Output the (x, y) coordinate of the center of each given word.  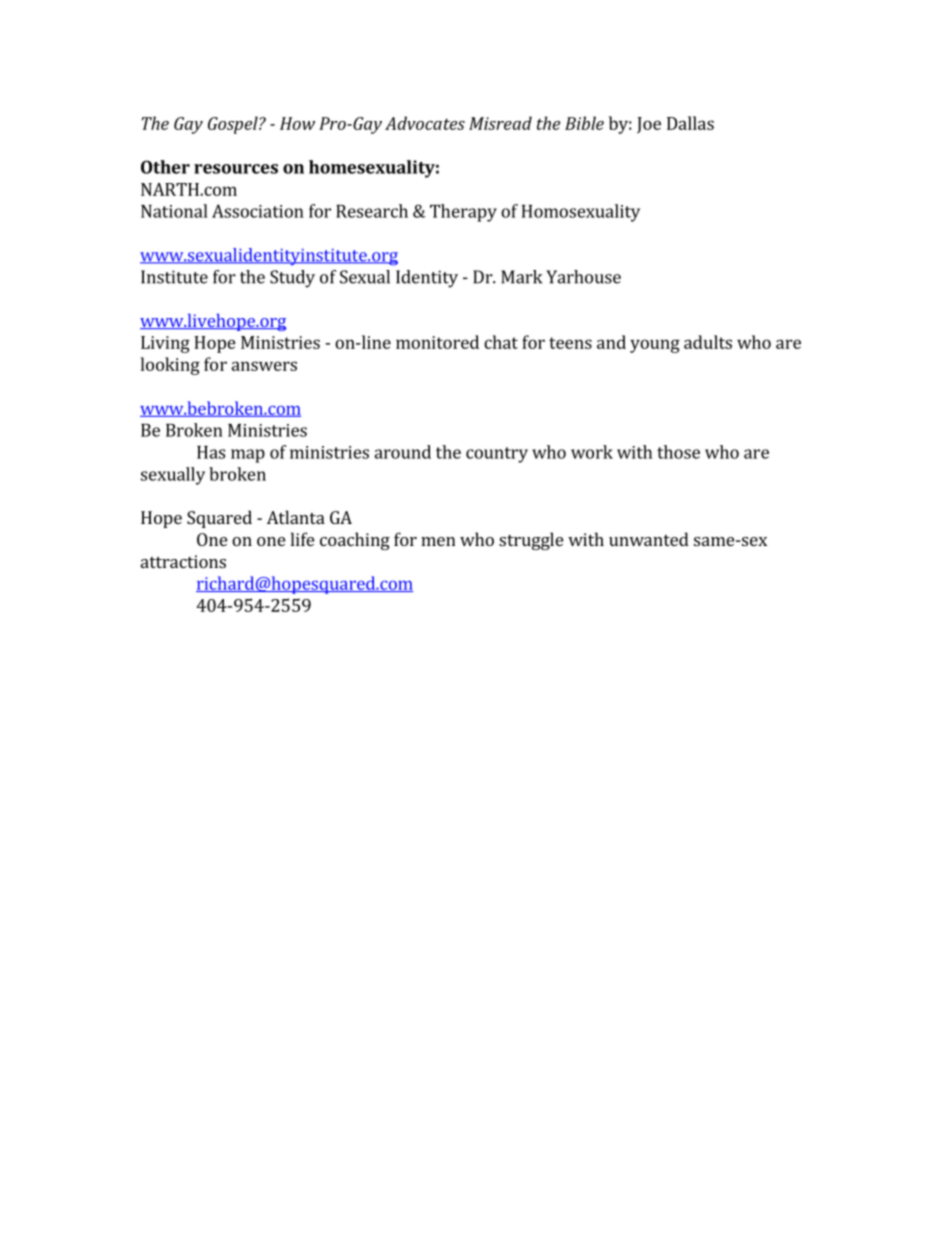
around (402, 452)
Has (211, 452)
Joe (649, 125)
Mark (521, 277)
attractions (183, 561)
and (611, 342)
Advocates (425, 123)
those (678, 452)
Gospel (234, 125)
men (438, 541)
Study (292, 279)
